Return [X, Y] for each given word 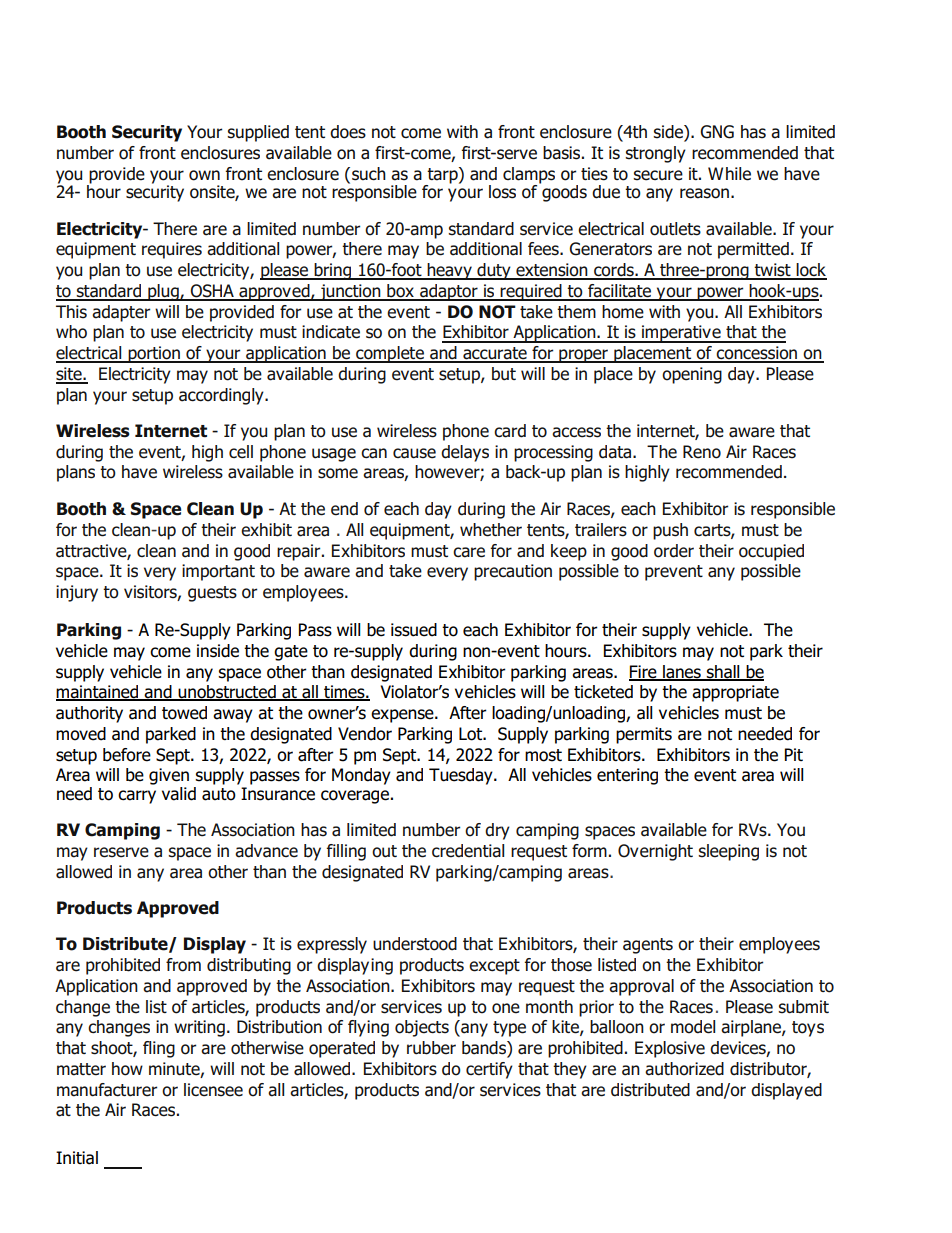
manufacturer [107, 1090]
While [729, 174]
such [369, 174]
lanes [682, 672]
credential [468, 851]
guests [212, 594]
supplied [258, 133]
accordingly [222, 396]
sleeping [728, 852]
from [183, 965]
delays [465, 453]
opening [692, 375]
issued [414, 630]
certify [489, 1070]
